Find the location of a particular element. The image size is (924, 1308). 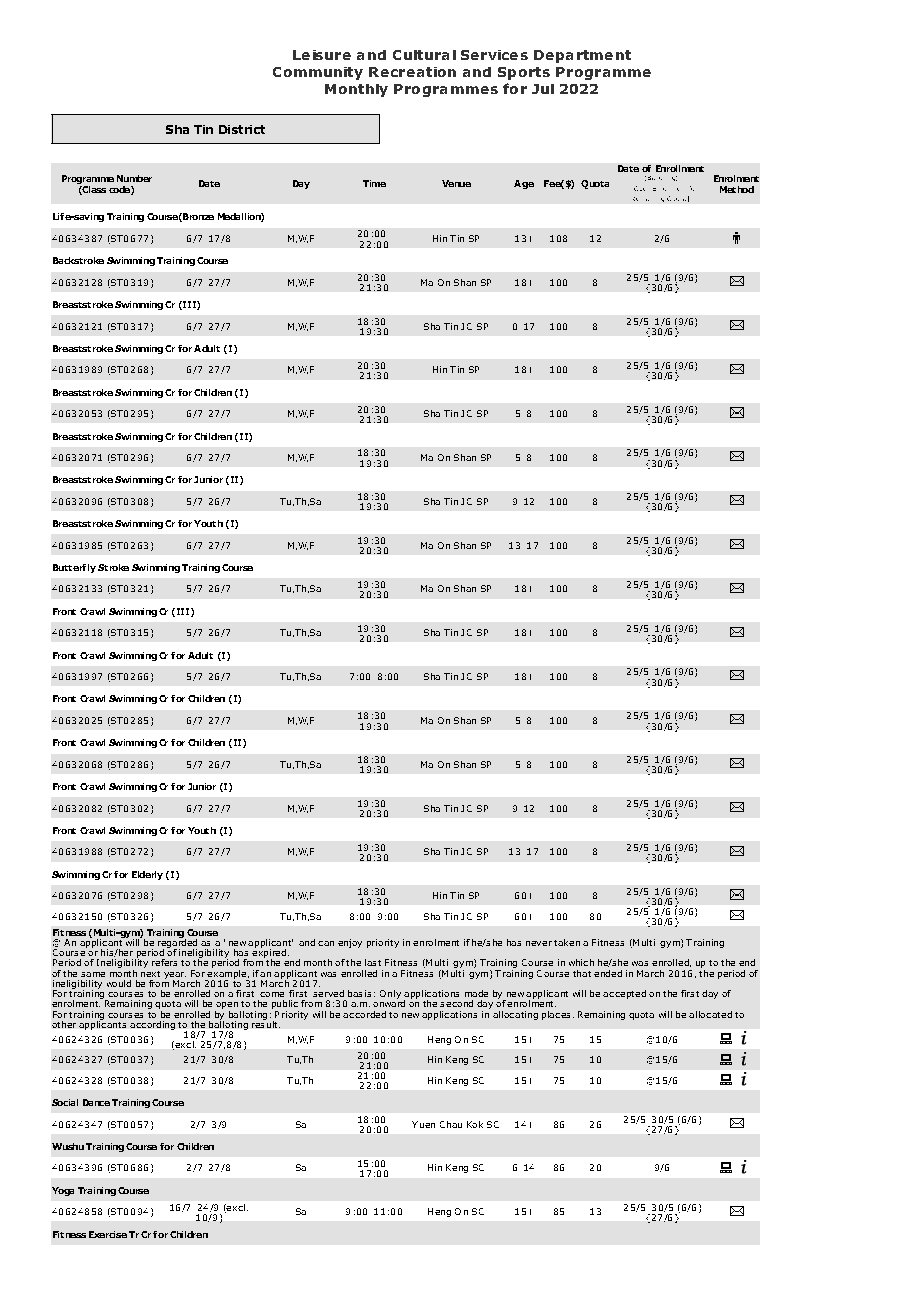

Department is located at coordinates (582, 56).
